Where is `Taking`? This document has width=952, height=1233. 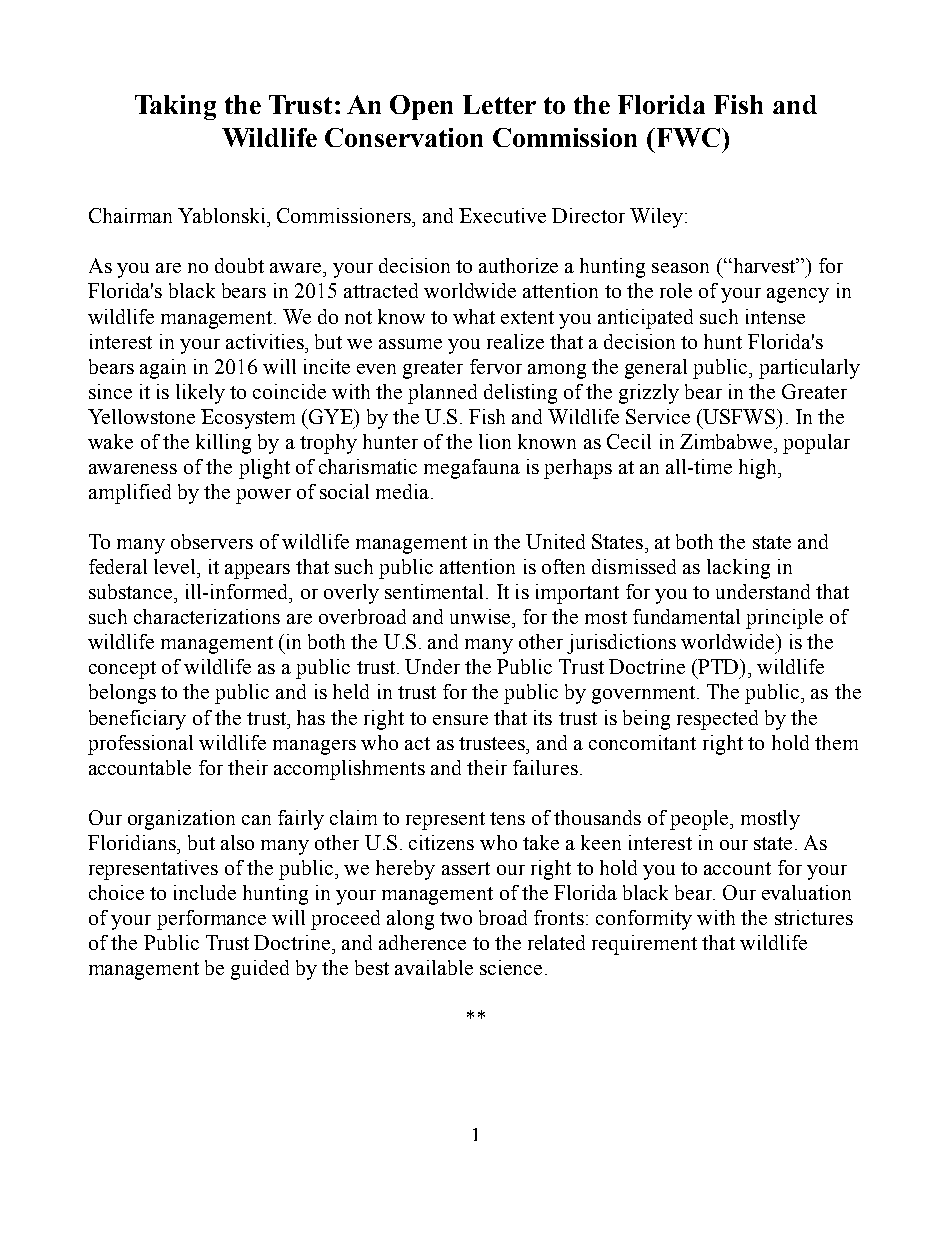 Taking is located at coordinates (175, 107).
